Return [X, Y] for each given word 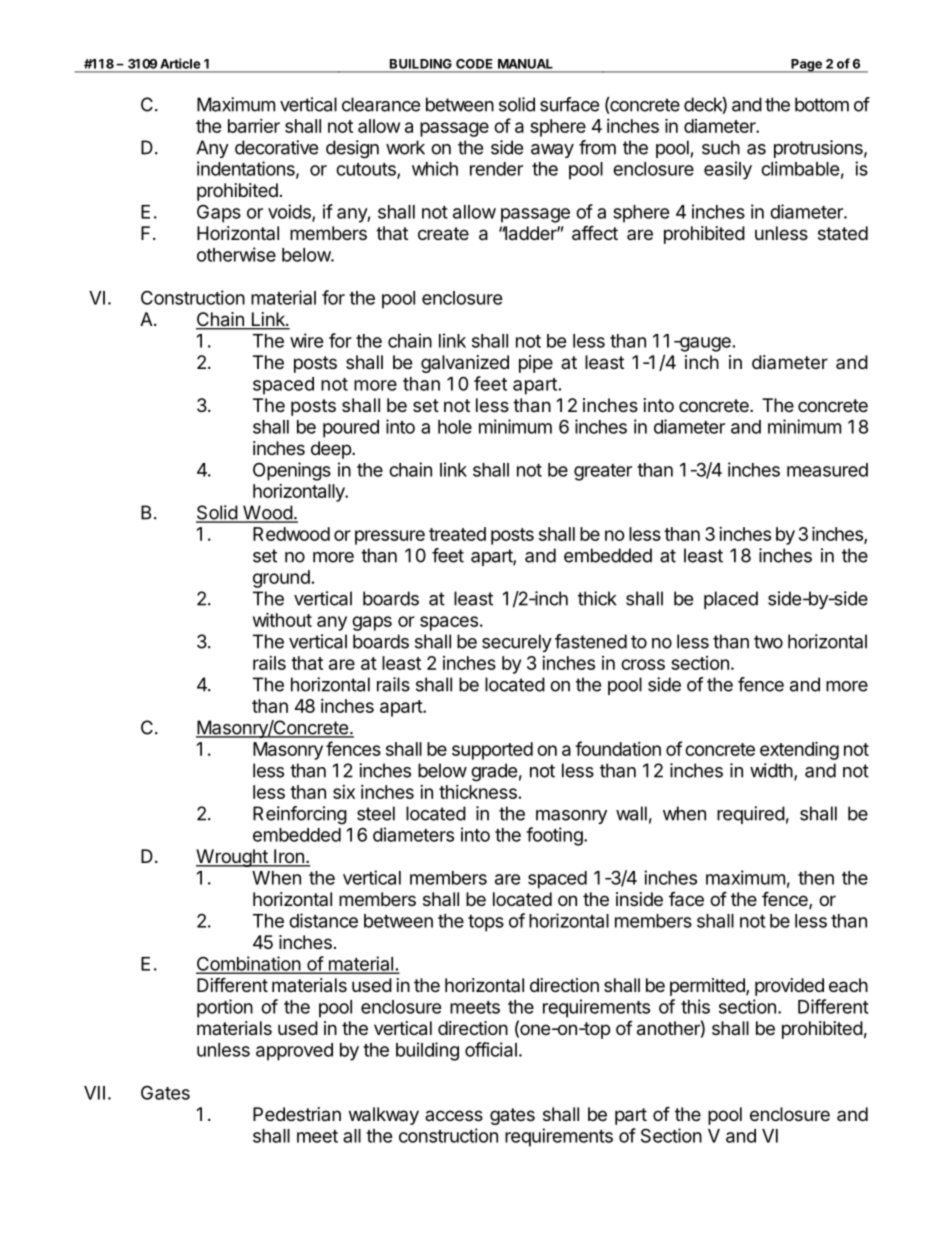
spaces [449, 623]
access [454, 1115]
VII [94, 1093]
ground [281, 579]
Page [806, 66]
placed [731, 600]
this [695, 1006]
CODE [474, 64]
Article [180, 63]
